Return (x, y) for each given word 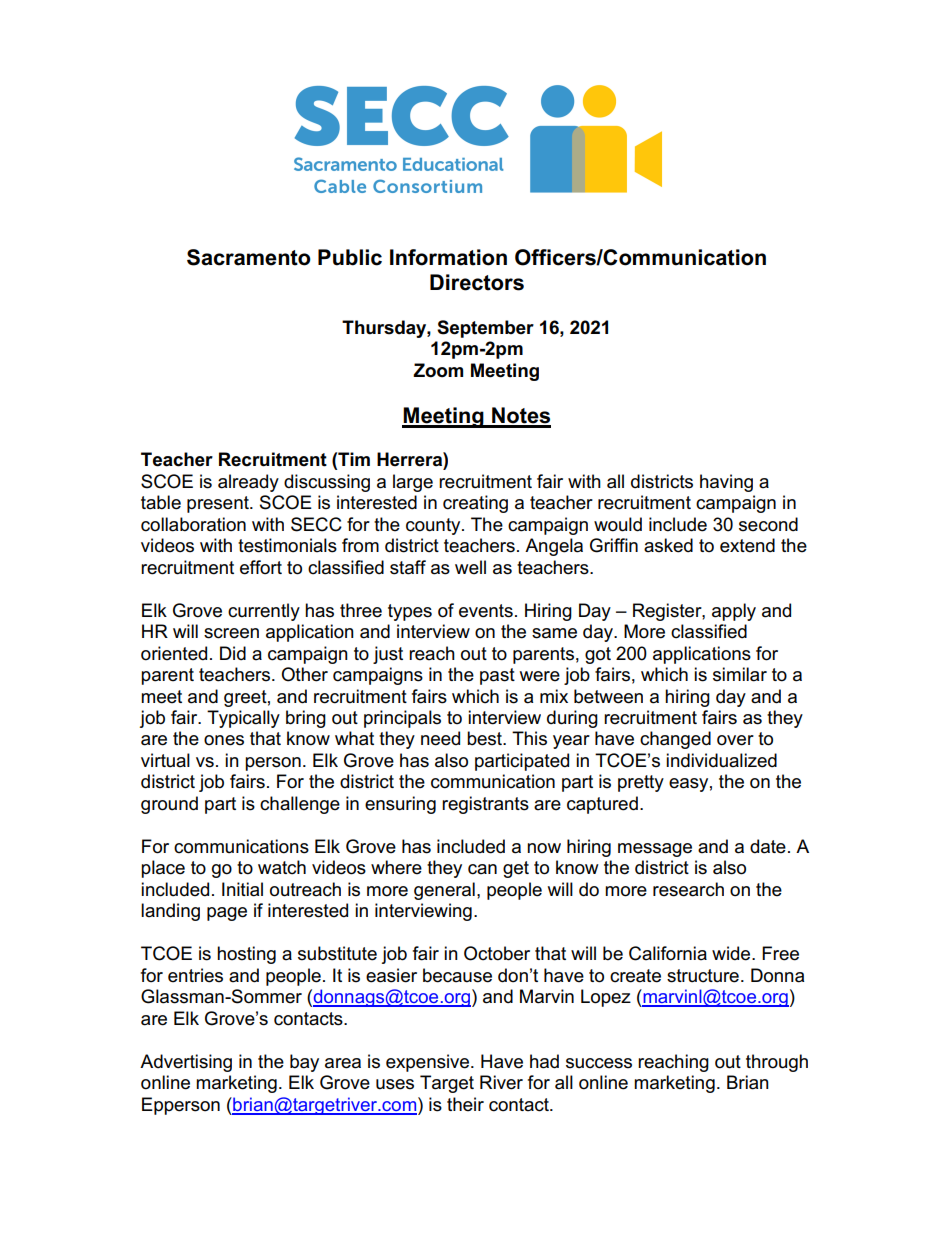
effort (261, 567)
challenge (300, 805)
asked (668, 545)
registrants (485, 805)
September (485, 329)
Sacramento (249, 257)
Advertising (186, 1063)
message (655, 850)
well (470, 567)
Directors (477, 282)
